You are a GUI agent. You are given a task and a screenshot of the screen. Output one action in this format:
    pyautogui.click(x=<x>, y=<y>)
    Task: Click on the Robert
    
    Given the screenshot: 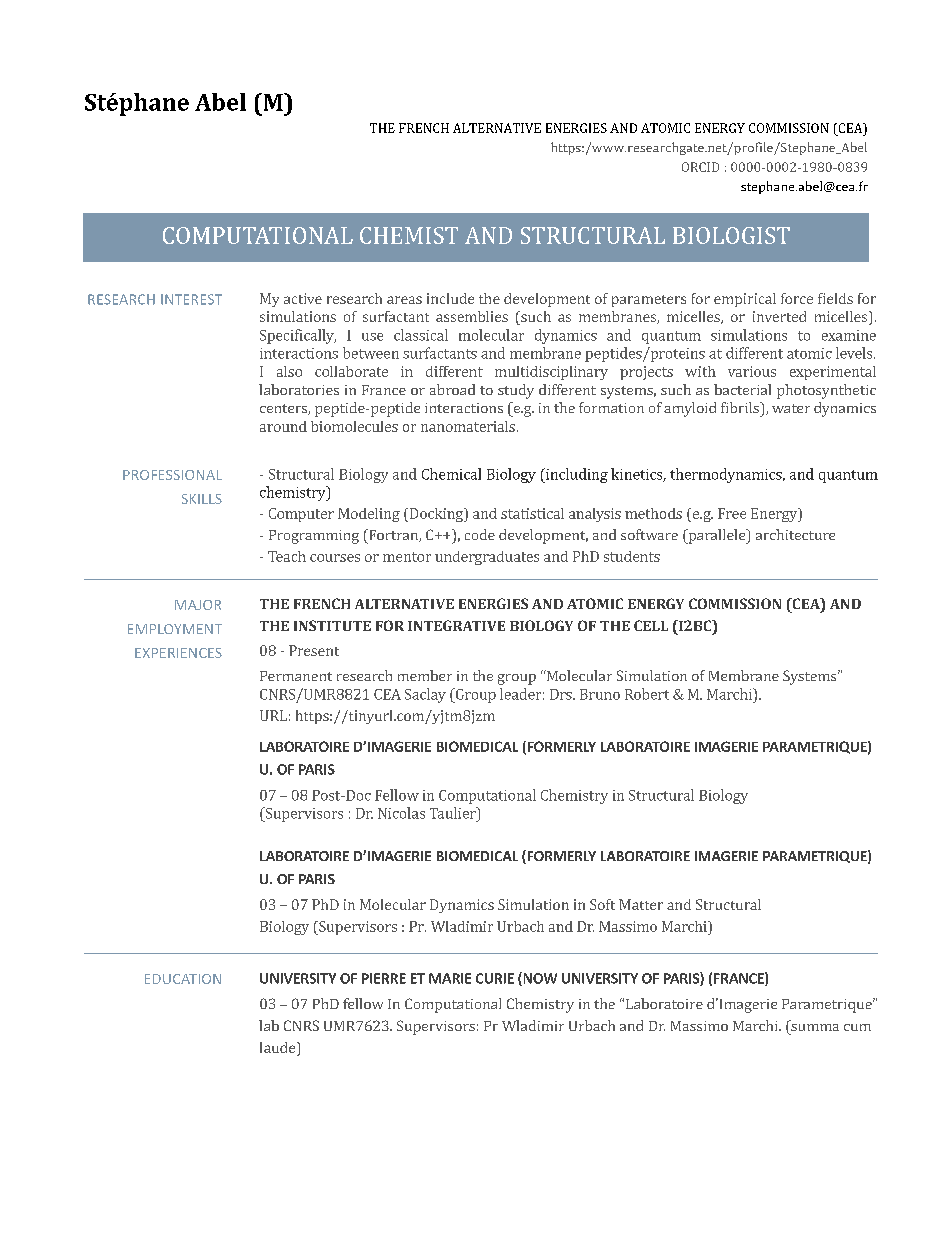 What is the action you would take?
    pyautogui.click(x=647, y=694)
